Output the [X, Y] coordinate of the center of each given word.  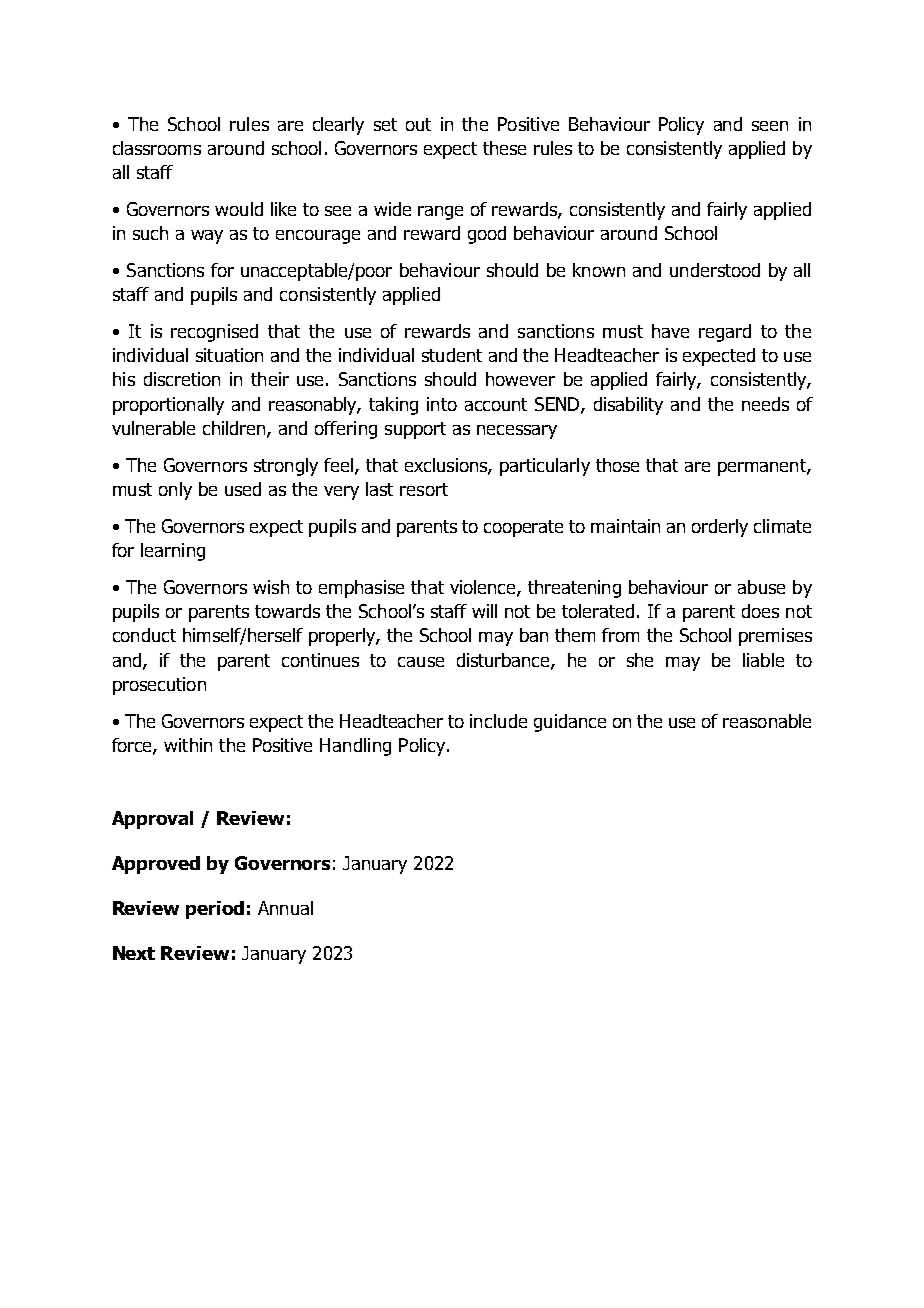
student [452, 355]
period [215, 910]
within [188, 745]
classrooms [157, 148]
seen [770, 126]
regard [725, 333]
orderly [720, 528]
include [498, 721]
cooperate [523, 528]
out [418, 124]
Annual [285, 908]
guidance [570, 723]
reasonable [767, 721]
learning [173, 552]
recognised [214, 333]
